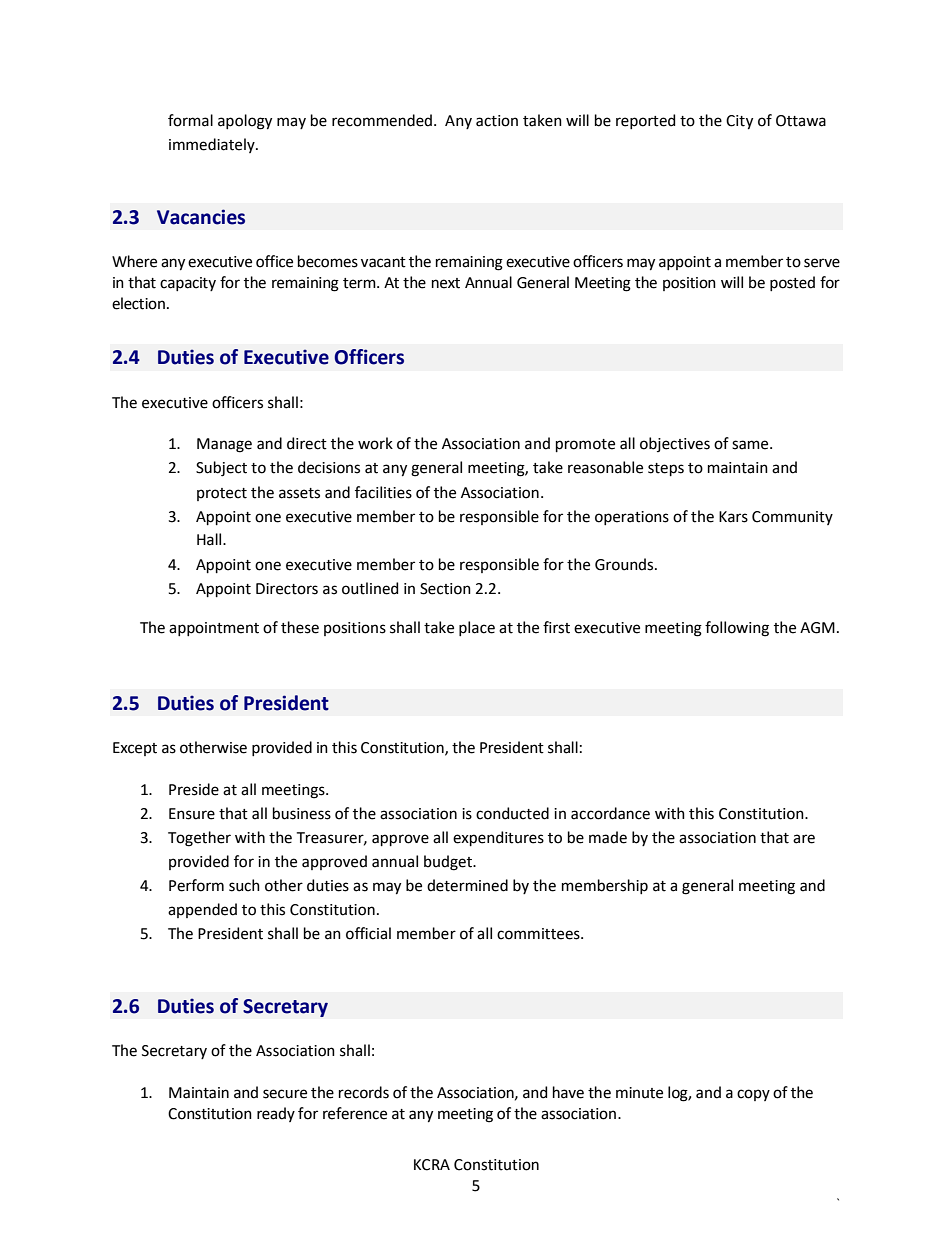  Describe the element at coordinates (449, 863) in the page. I see `budget` at that location.
